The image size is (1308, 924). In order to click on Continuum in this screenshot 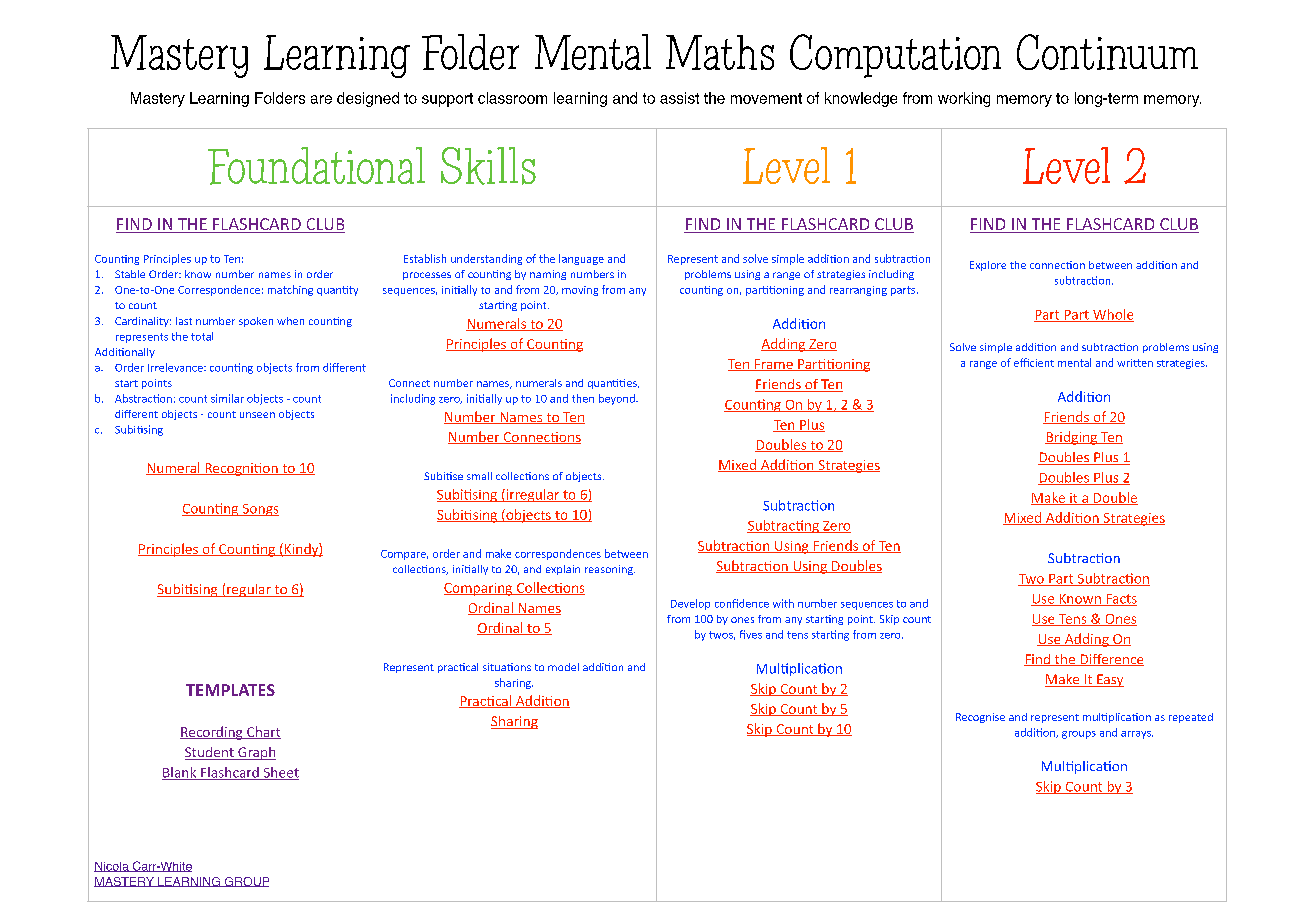, I will do `click(1107, 52)`.
